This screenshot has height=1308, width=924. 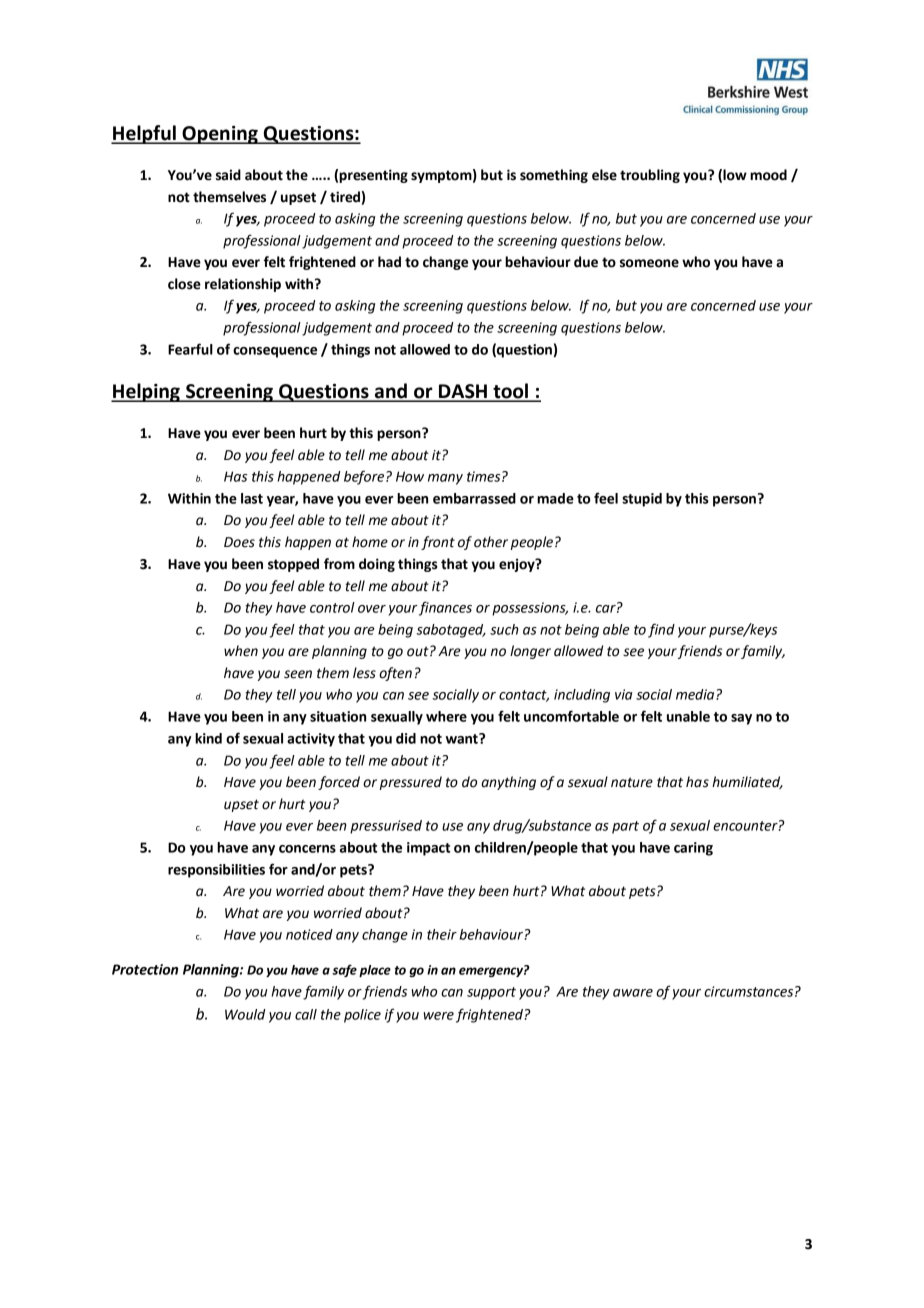 What do you see at coordinates (208, 738) in the screenshot?
I see `kind` at bounding box center [208, 738].
